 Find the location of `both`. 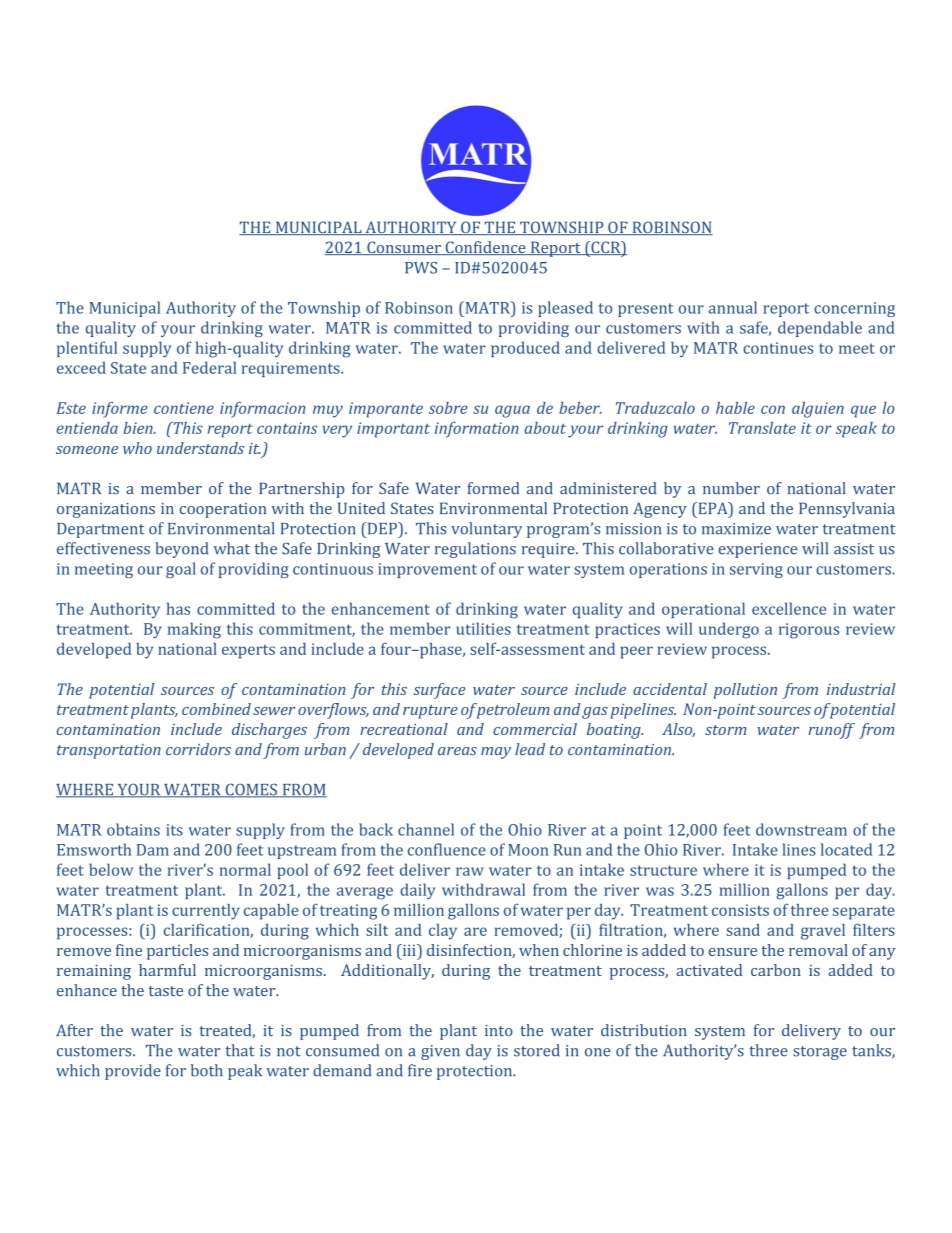

both is located at coordinates (207, 1070).
